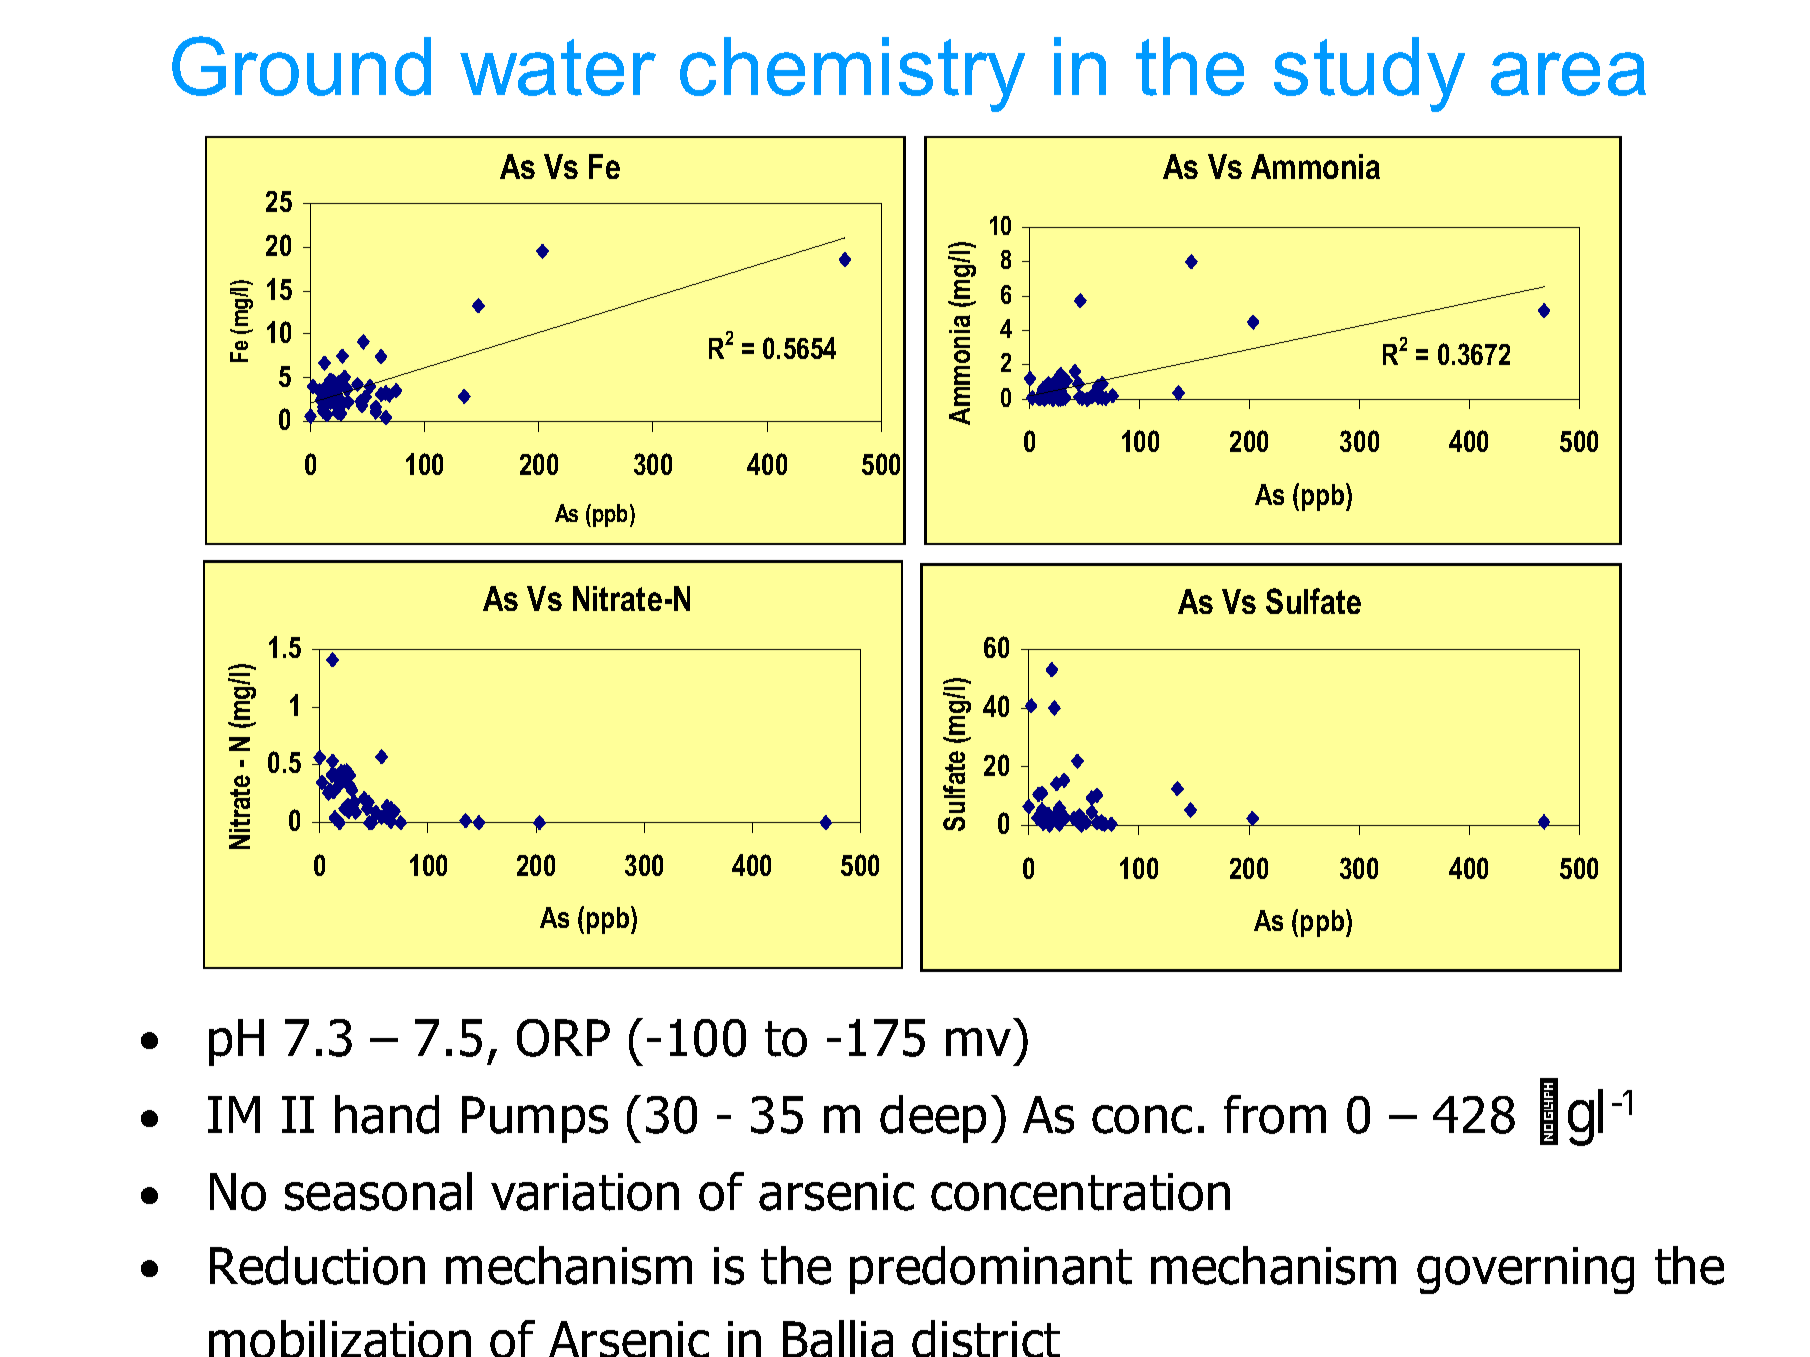 The image size is (1810, 1357). Describe the element at coordinates (991, 1270) in the screenshot. I see `predominant` at that location.
